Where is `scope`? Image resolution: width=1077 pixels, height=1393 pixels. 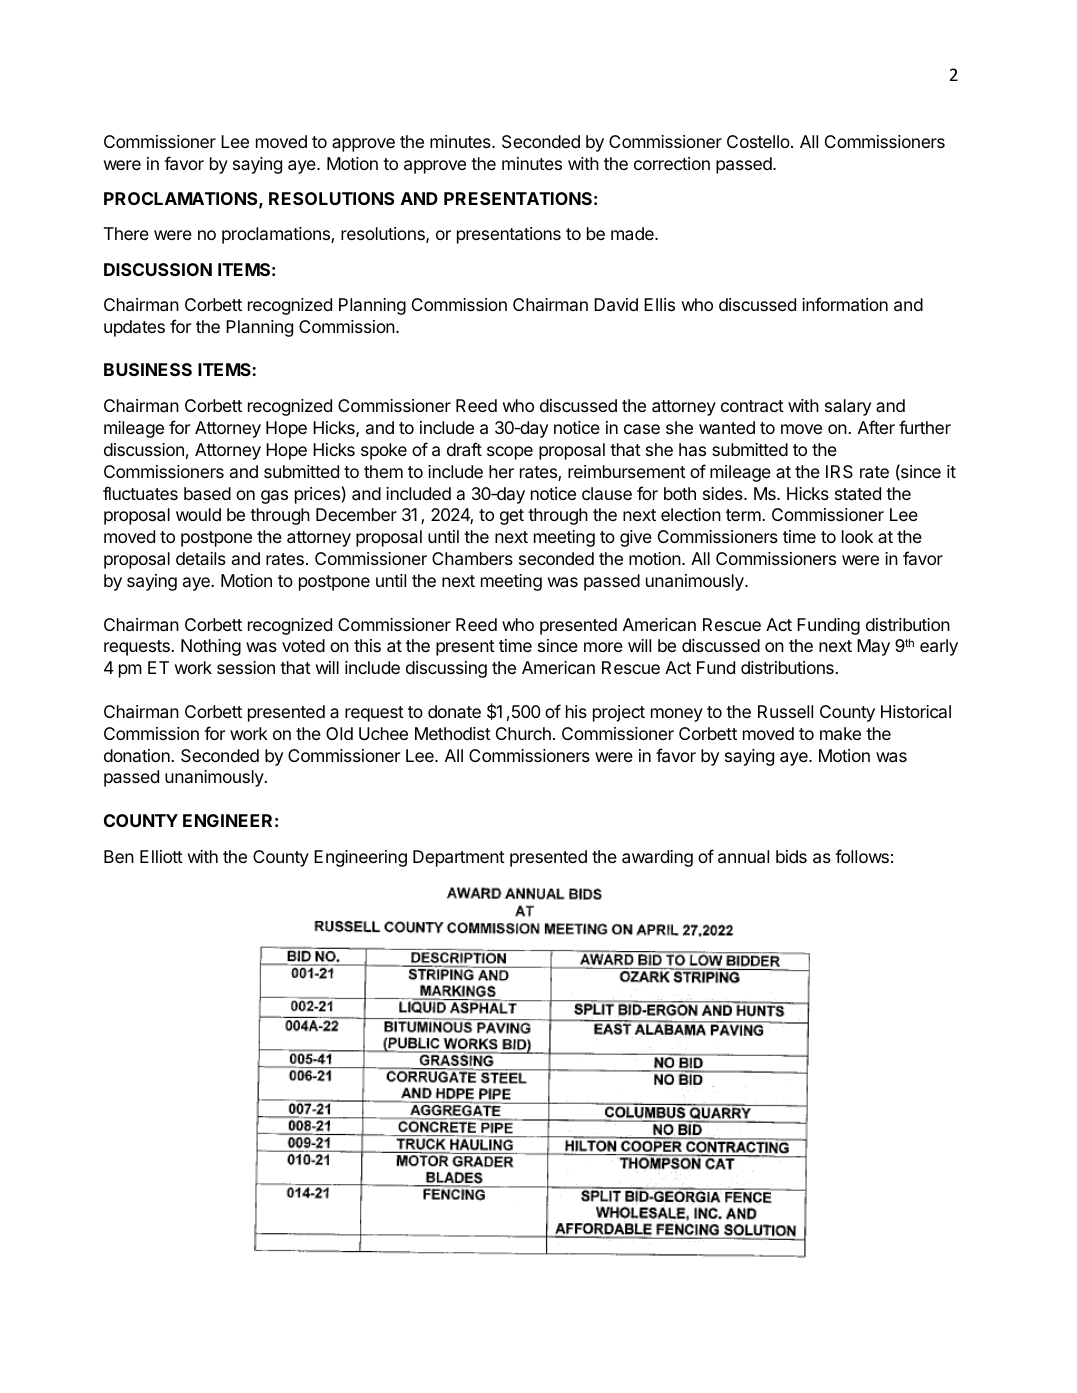 scope is located at coordinates (510, 453).
